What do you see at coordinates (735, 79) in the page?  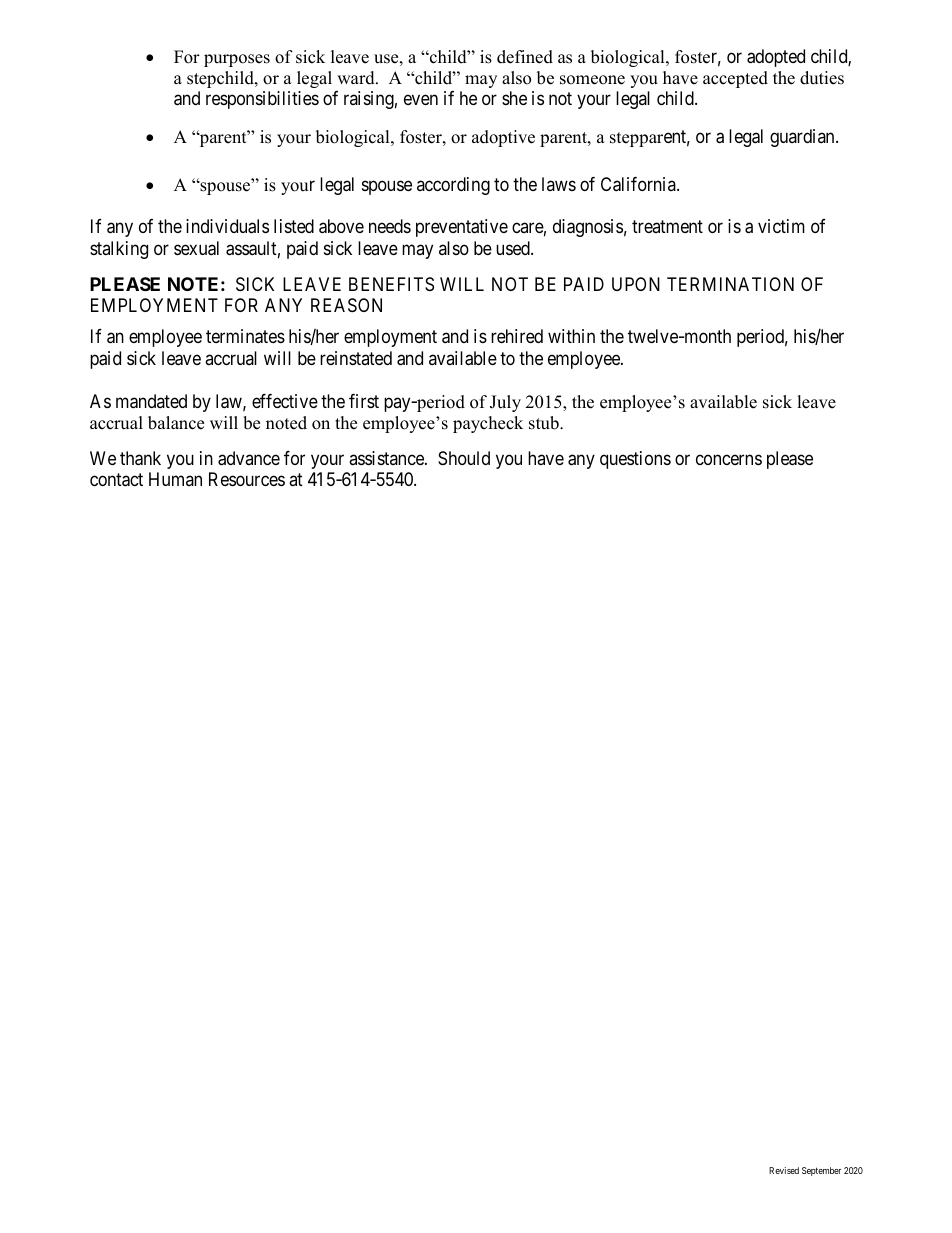 I see `accepted` at bounding box center [735, 79].
